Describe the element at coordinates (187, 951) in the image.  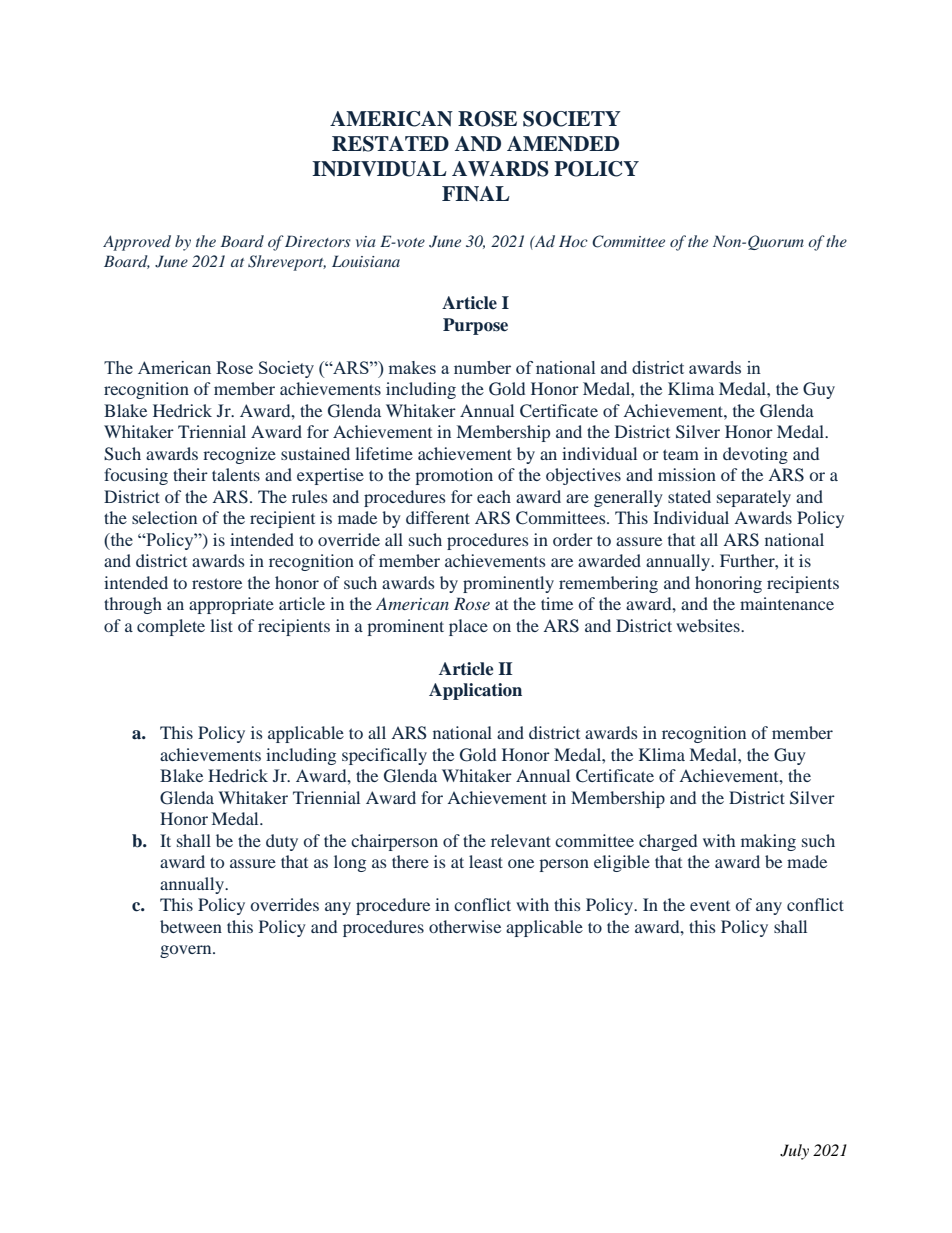
I see `govern` at that location.
